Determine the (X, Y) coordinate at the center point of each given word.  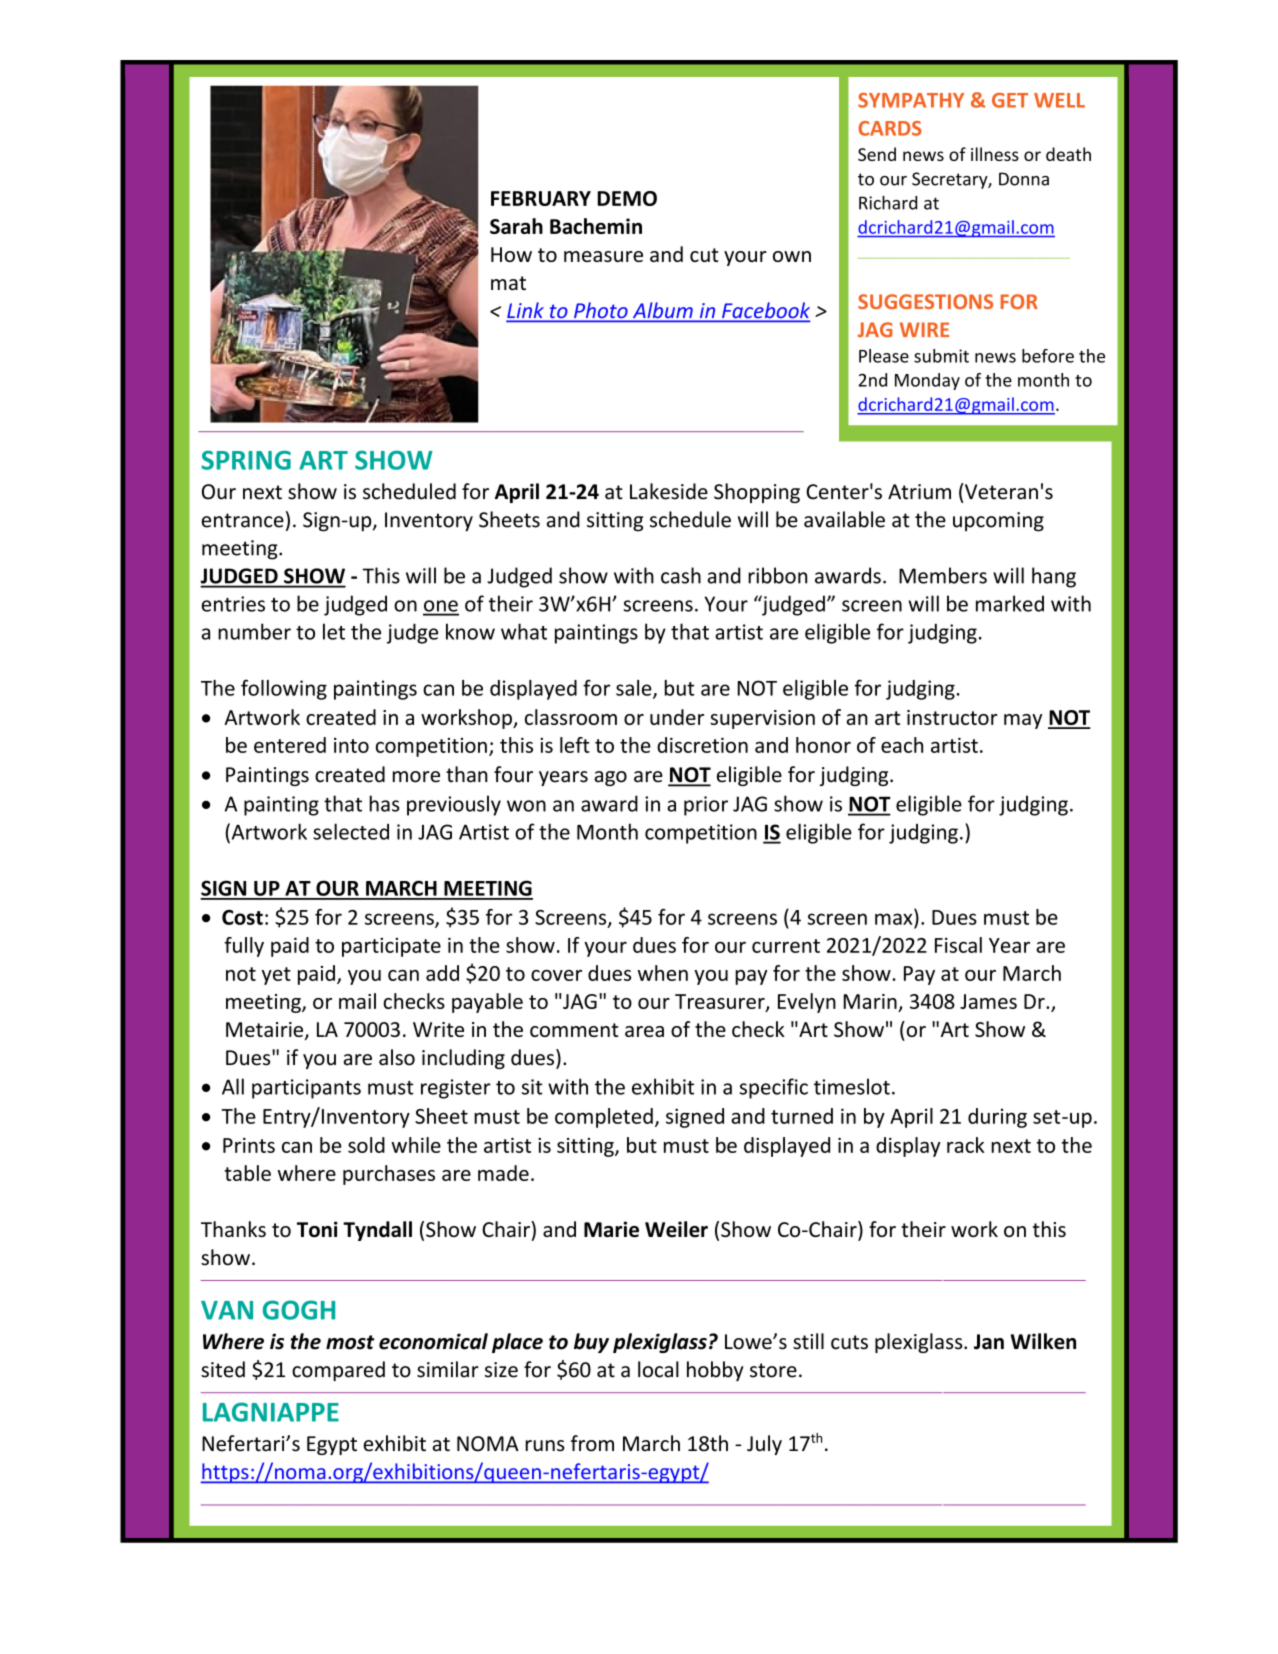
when (663, 973)
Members (943, 575)
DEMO (627, 198)
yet (276, 976)
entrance (243, 520)
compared (338, 1371)
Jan (989, 1342)
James (988, 1001)
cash (681, 575)
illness (995, 154)
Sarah (516, 226)
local (658, 1369)
